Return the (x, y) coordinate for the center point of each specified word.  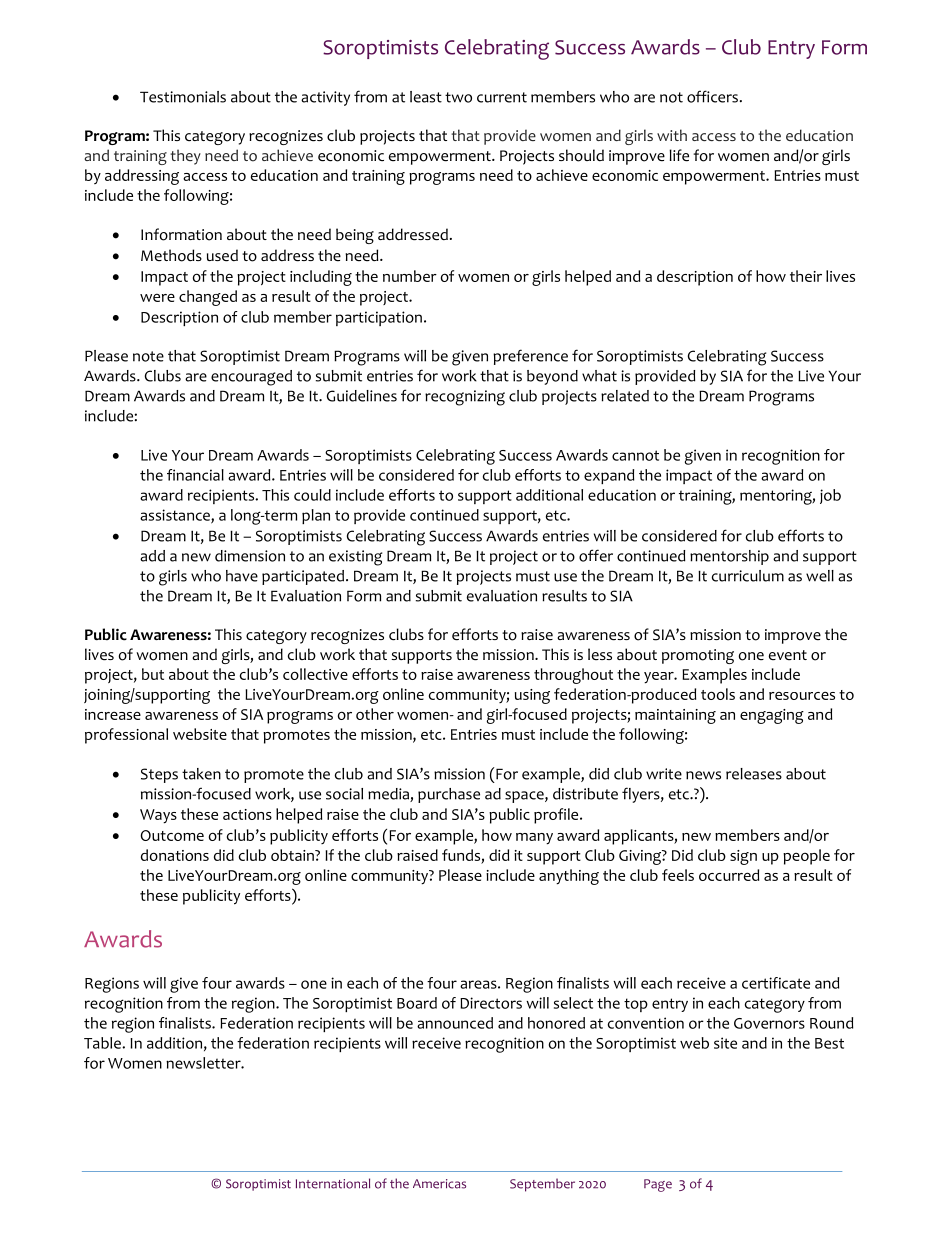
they (185, 157)
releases (754, 774)
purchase (449, 795)
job (830, 496)
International (333, 1183)
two (458, 97)
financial (195, 475)
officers (712, 96)
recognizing (465, 398)
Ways (158, 816)
